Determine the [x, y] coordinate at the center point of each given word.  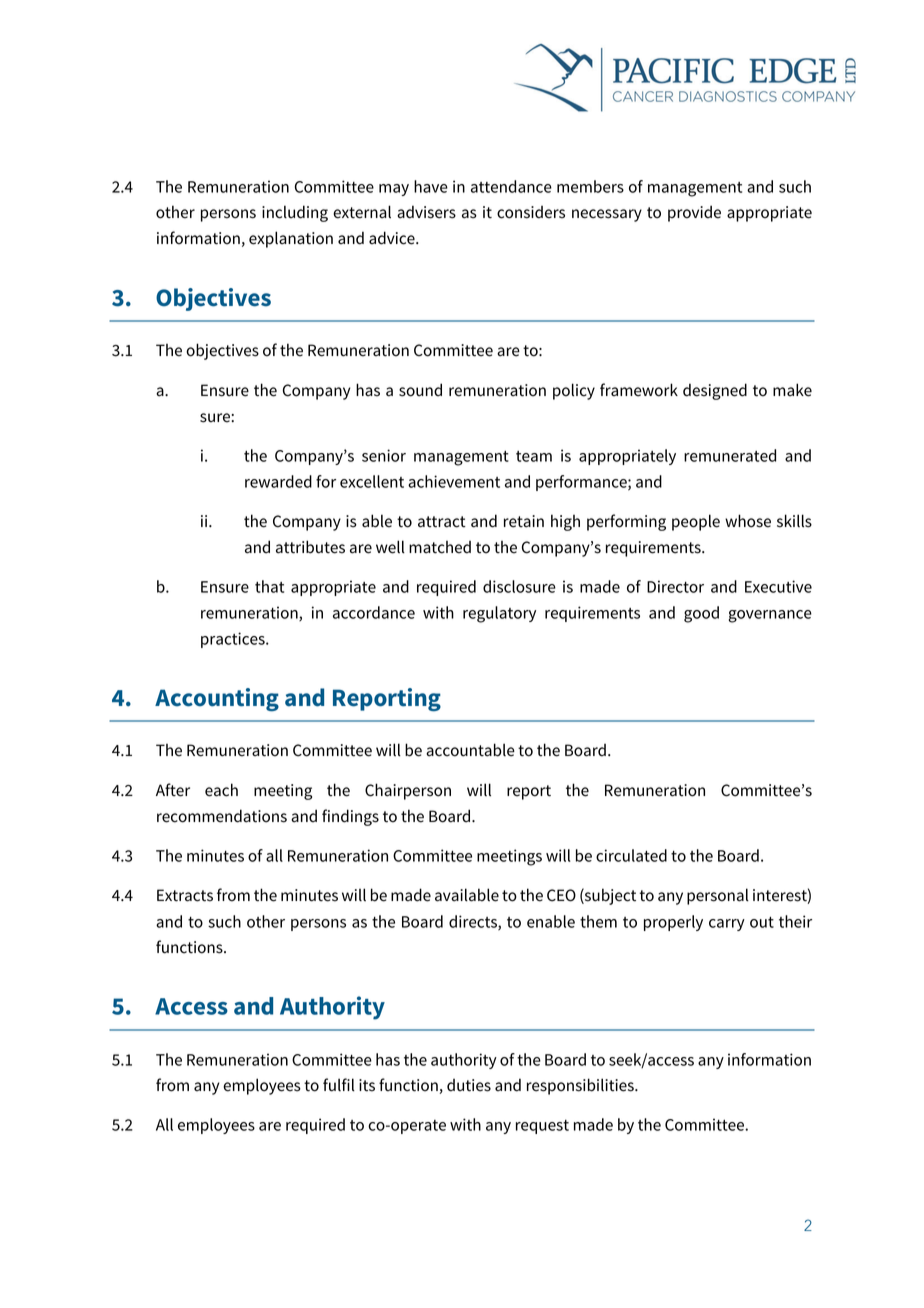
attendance [511, 186]
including [295, 213]
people [696, 522]
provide [694, 213]
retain [524, 521]
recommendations [222, 816]
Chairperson [408, 791]
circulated [631, 855]
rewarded [278, 481]
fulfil [339, 1085]
